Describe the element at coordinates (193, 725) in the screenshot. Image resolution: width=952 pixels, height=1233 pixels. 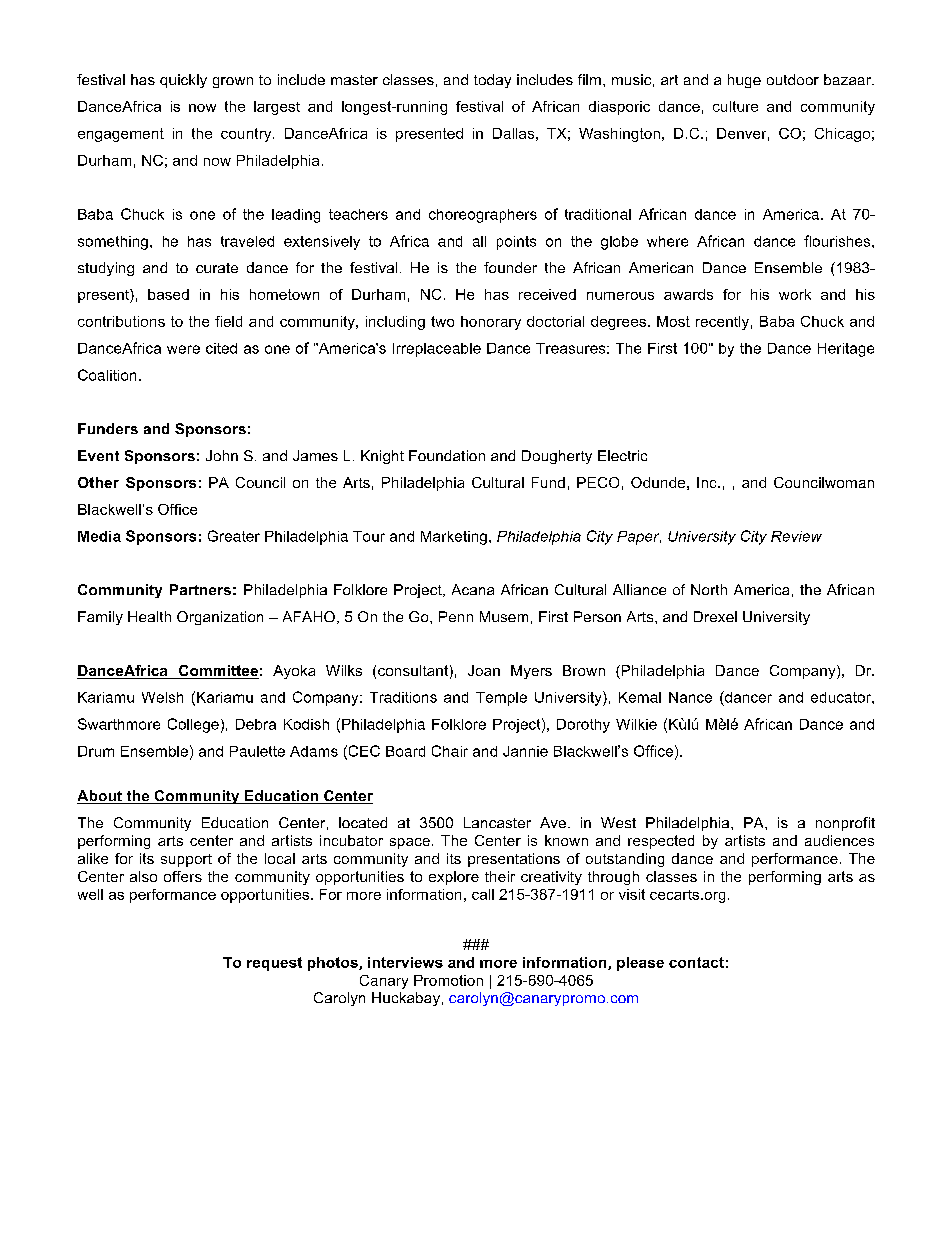
I see `College` at that location.
